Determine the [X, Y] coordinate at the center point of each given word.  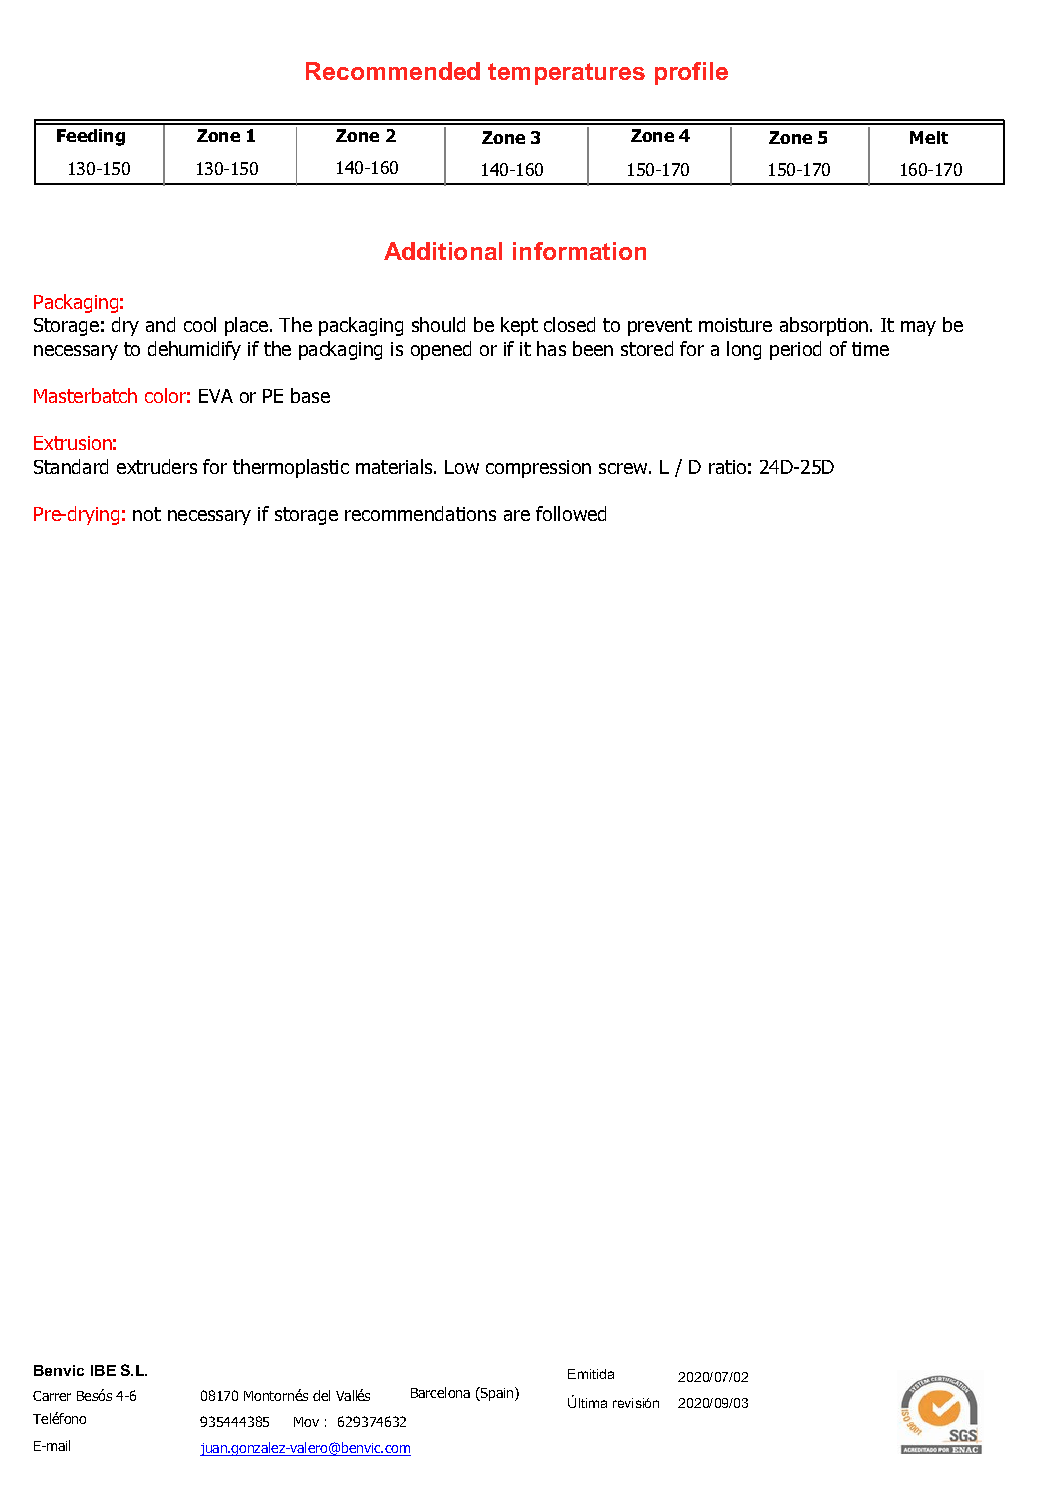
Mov [306, 1422]
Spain [497, 1394]
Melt [929, 137]
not [147, 514]
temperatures [566, 74]
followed [571, 513]
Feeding [91, 137]
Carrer [52, 1396]
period [795, 350]
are [517, 515]
